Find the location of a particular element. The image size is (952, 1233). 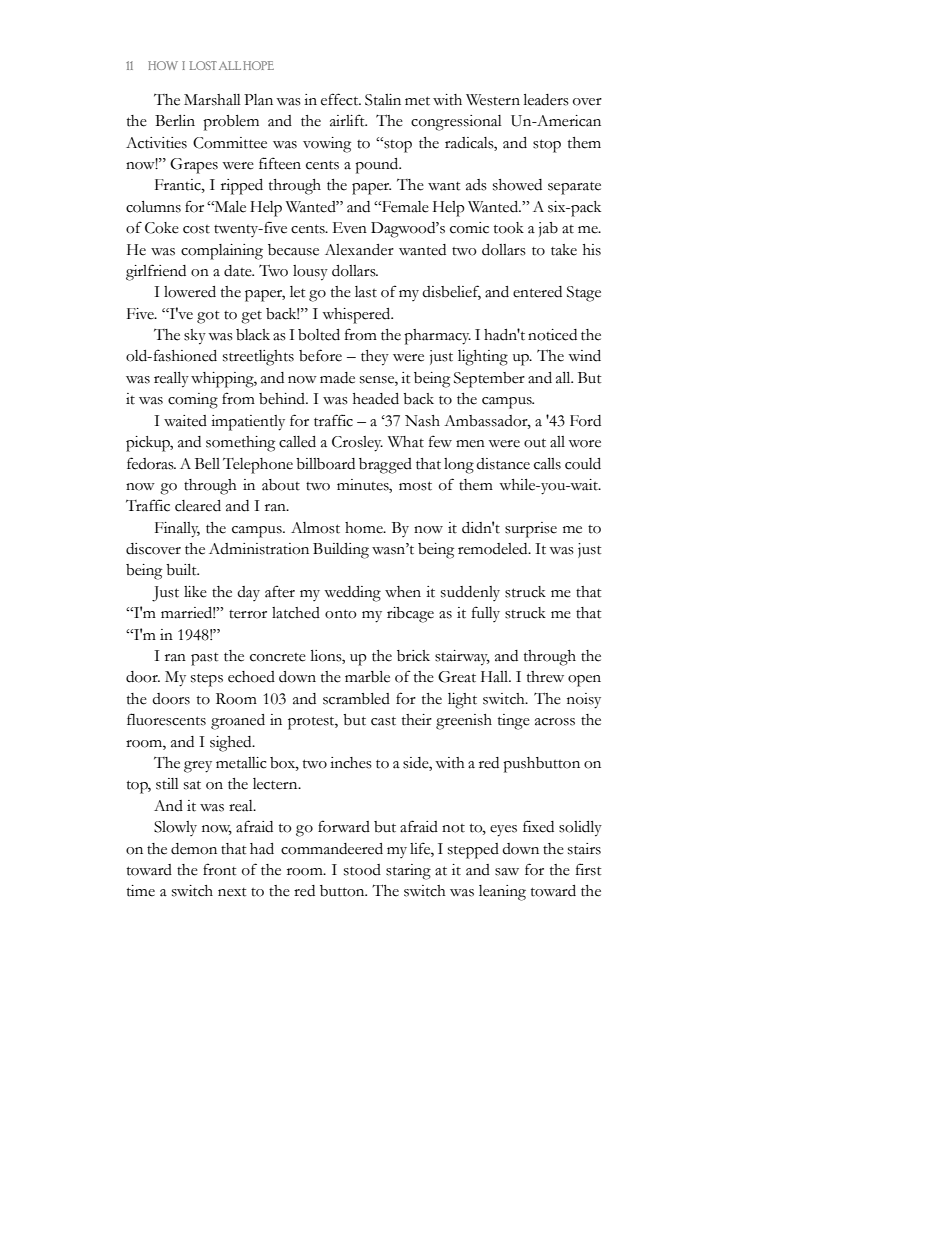

like is located at coordinates (195, 592).
